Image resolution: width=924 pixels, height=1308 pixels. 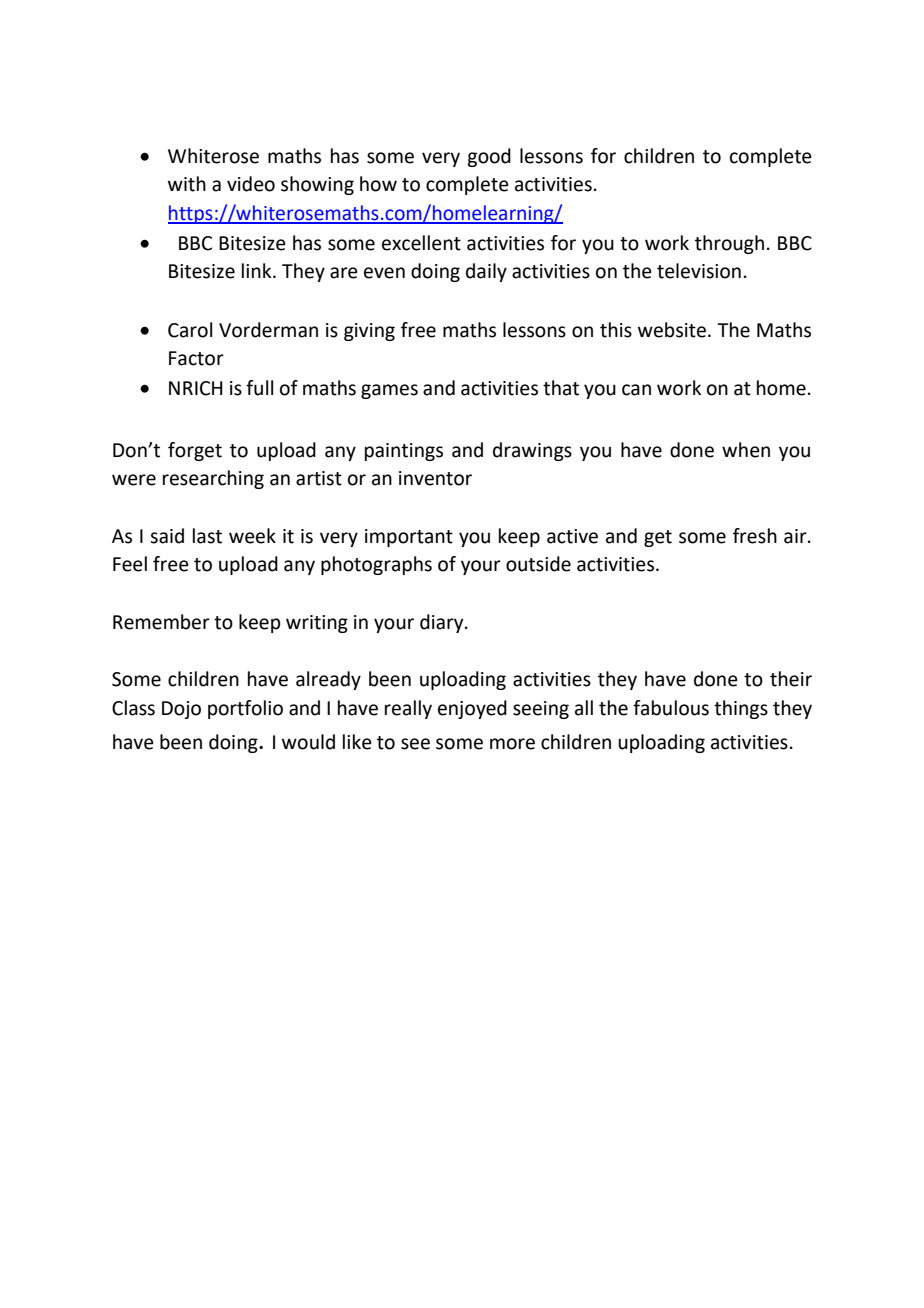 I want to click on Dojo, so click(x=181, y=710).
